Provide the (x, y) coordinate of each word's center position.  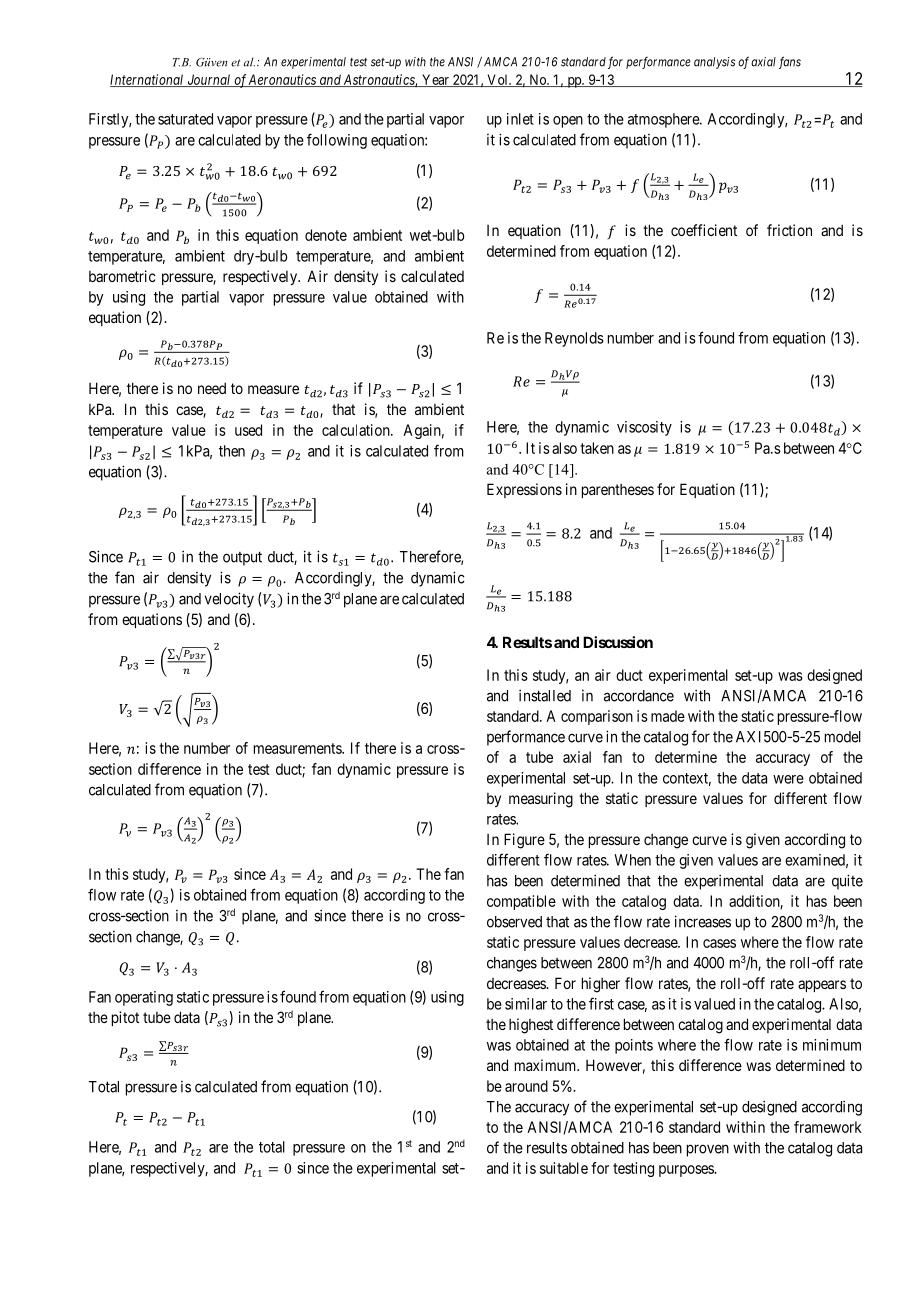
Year (435, 80)
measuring (541, 800)
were (788, 779)
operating (144, 998)
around (526, 1086)
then (232, 451)
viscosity (644, 428)
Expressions (524, 490)
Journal (209, 80)
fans (790, 62)
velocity (229, 600)
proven (708, 1150)
